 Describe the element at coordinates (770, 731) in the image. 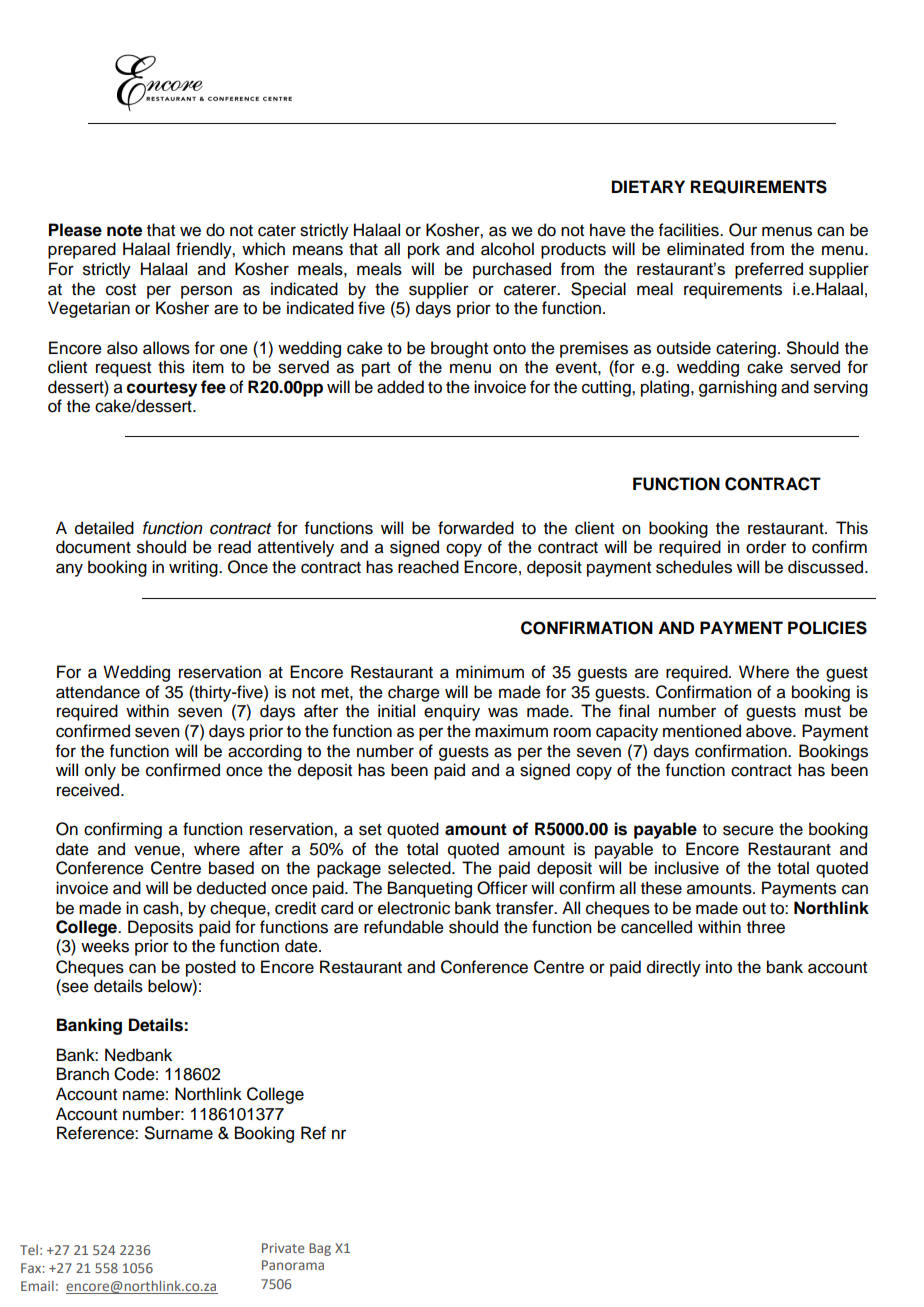

I see `above` at that location.
